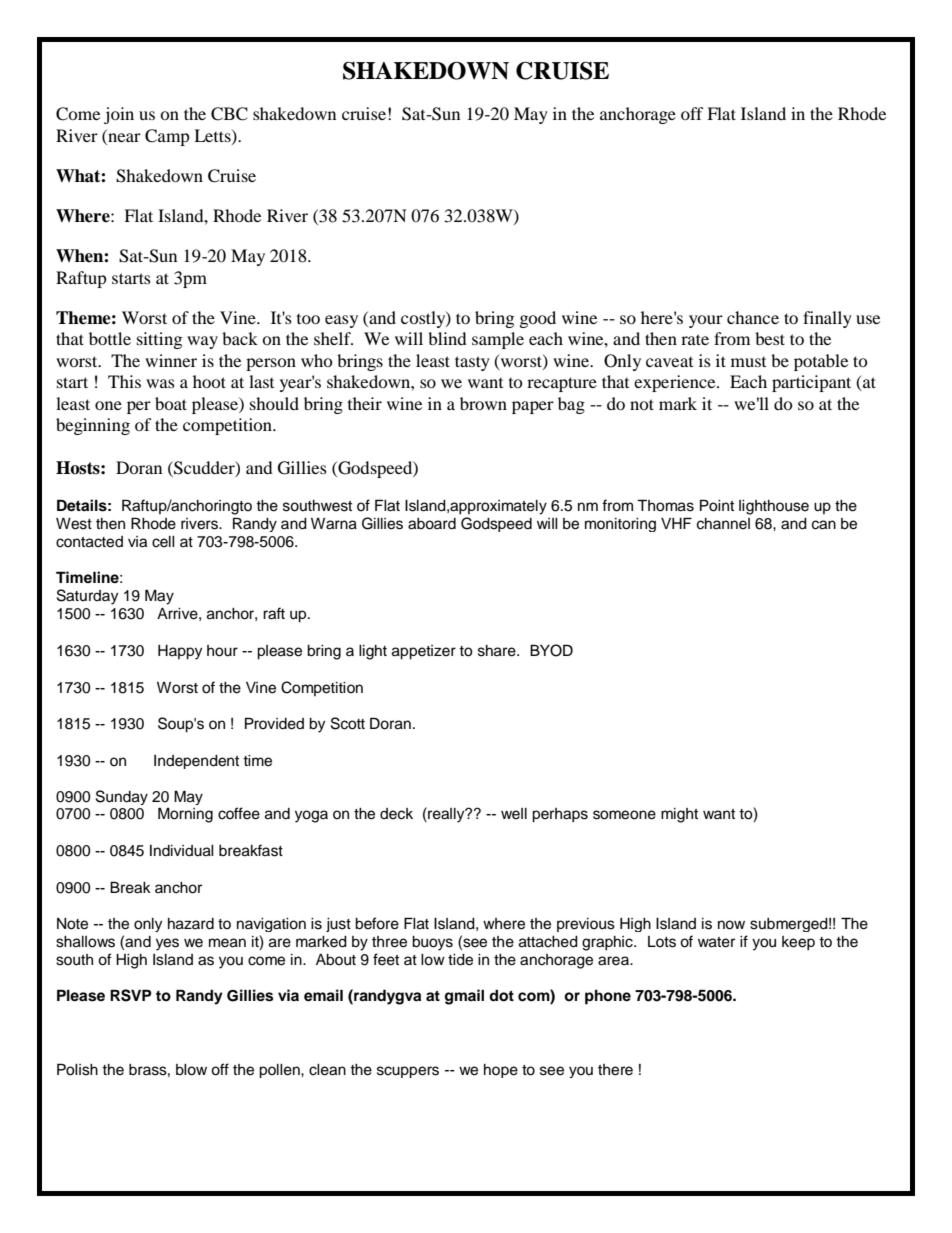 Image resolution: width=952 pixels, height=1233 pixels. What do you see at coordinates (753, 317) in the screenshot?
I see `chance` at bounding box center [753, 317].
